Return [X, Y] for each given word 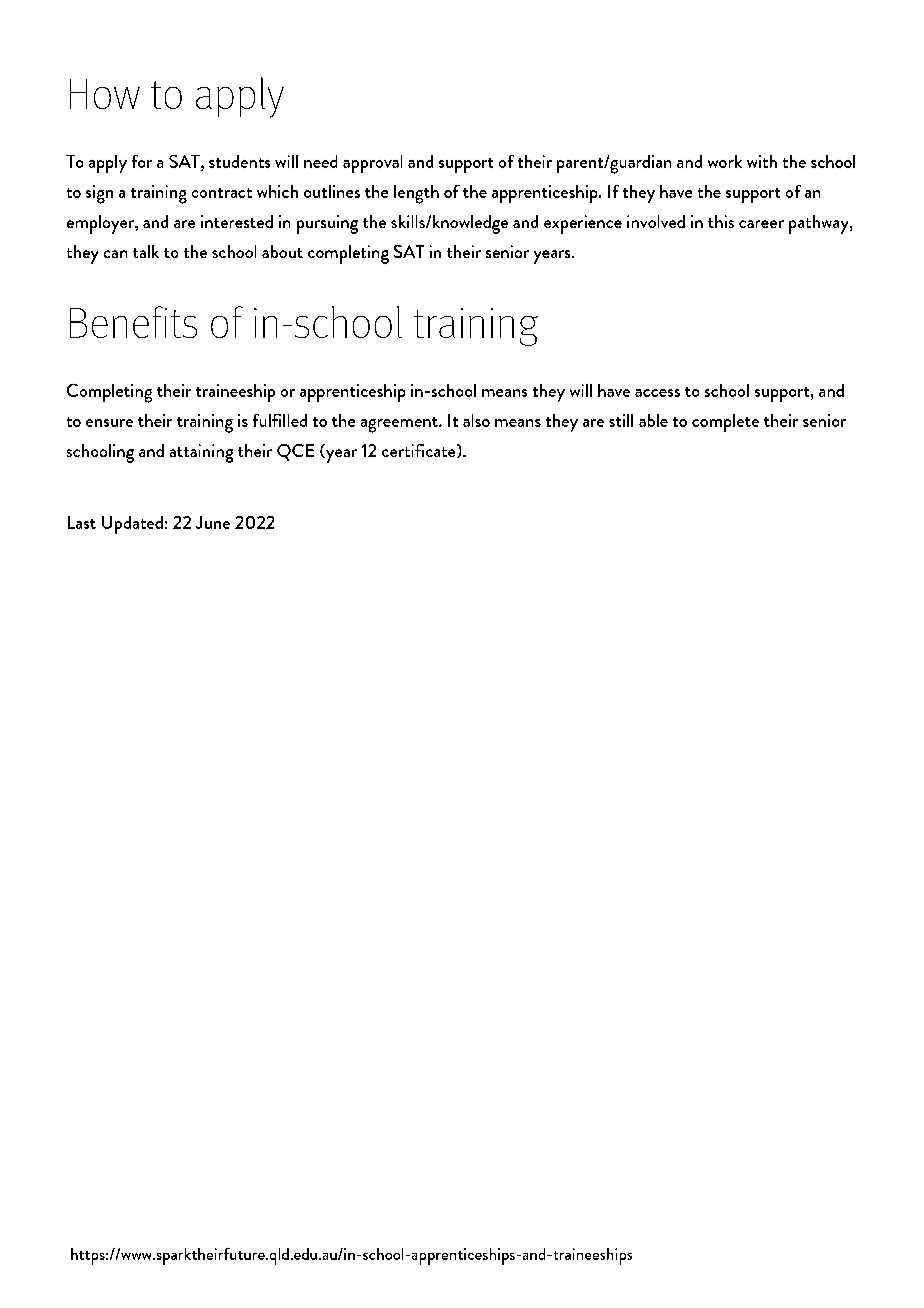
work [725, 161]
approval [372, 164]
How [105, 94]
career [761, 224]
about [282, 251]
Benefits [133, 322]
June [213, 522]
